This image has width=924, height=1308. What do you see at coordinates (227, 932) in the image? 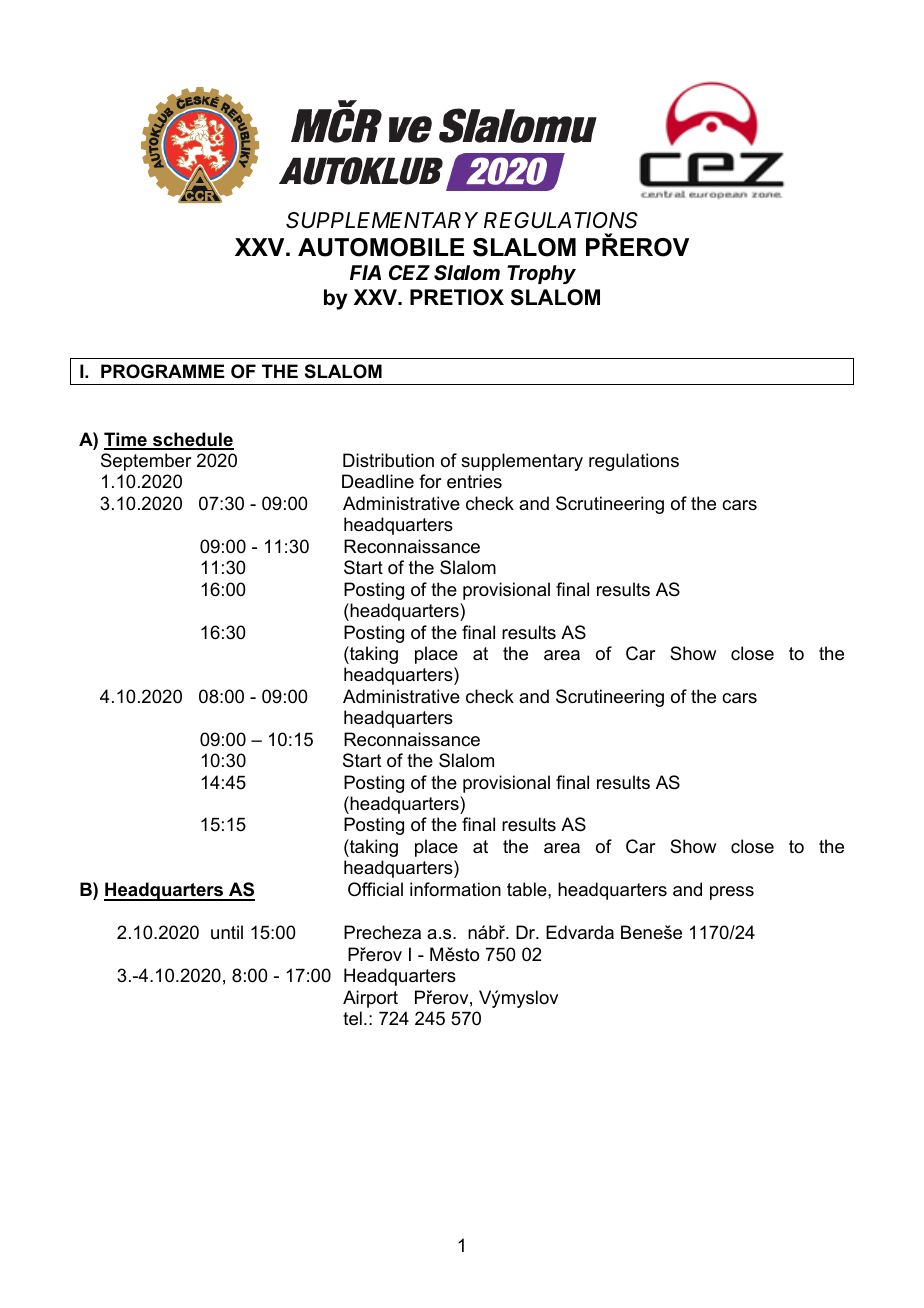
I see `until` at bounding box center [227, 932].
